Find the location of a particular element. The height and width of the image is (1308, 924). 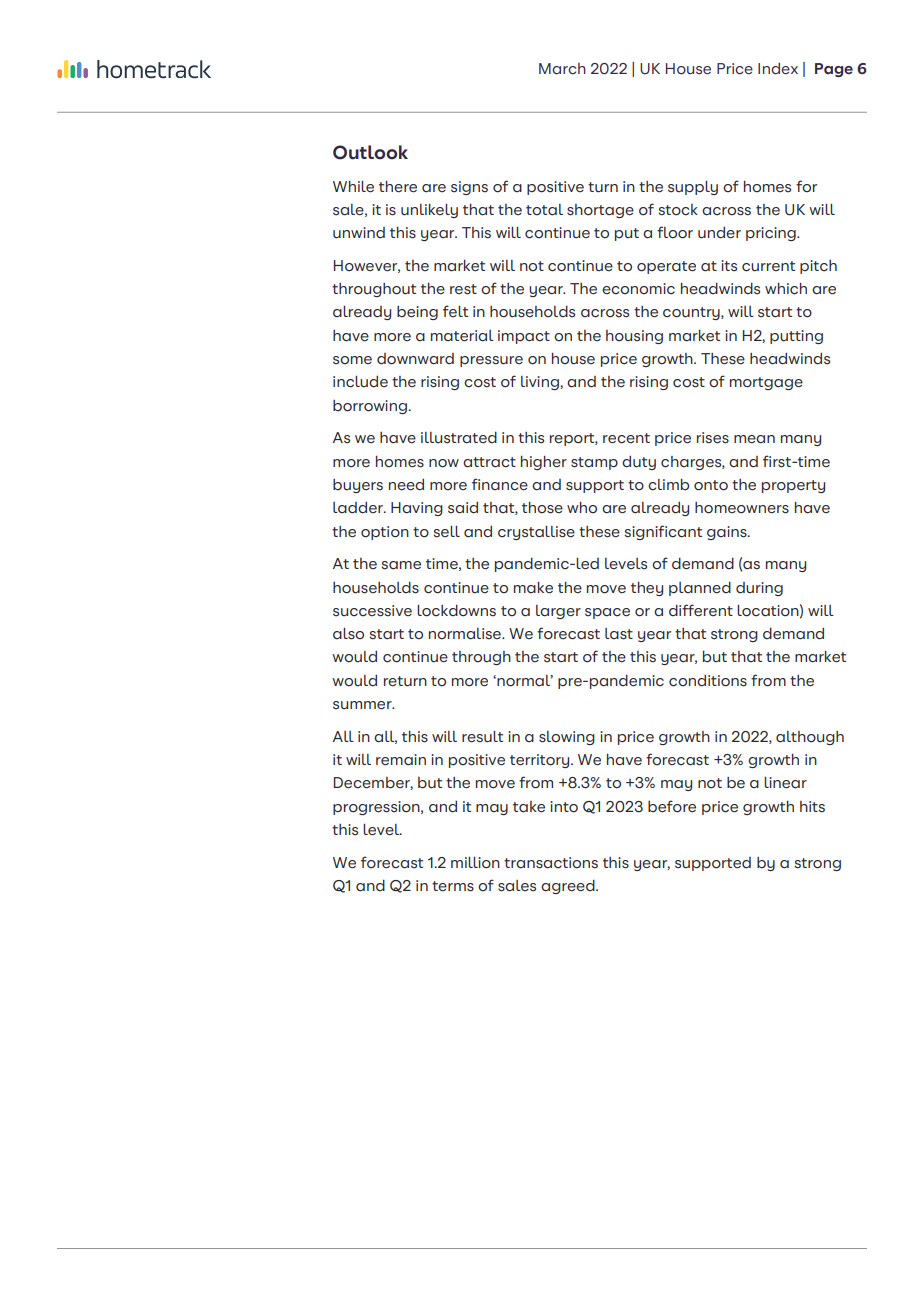

March is located at coordinates (562, 69).
